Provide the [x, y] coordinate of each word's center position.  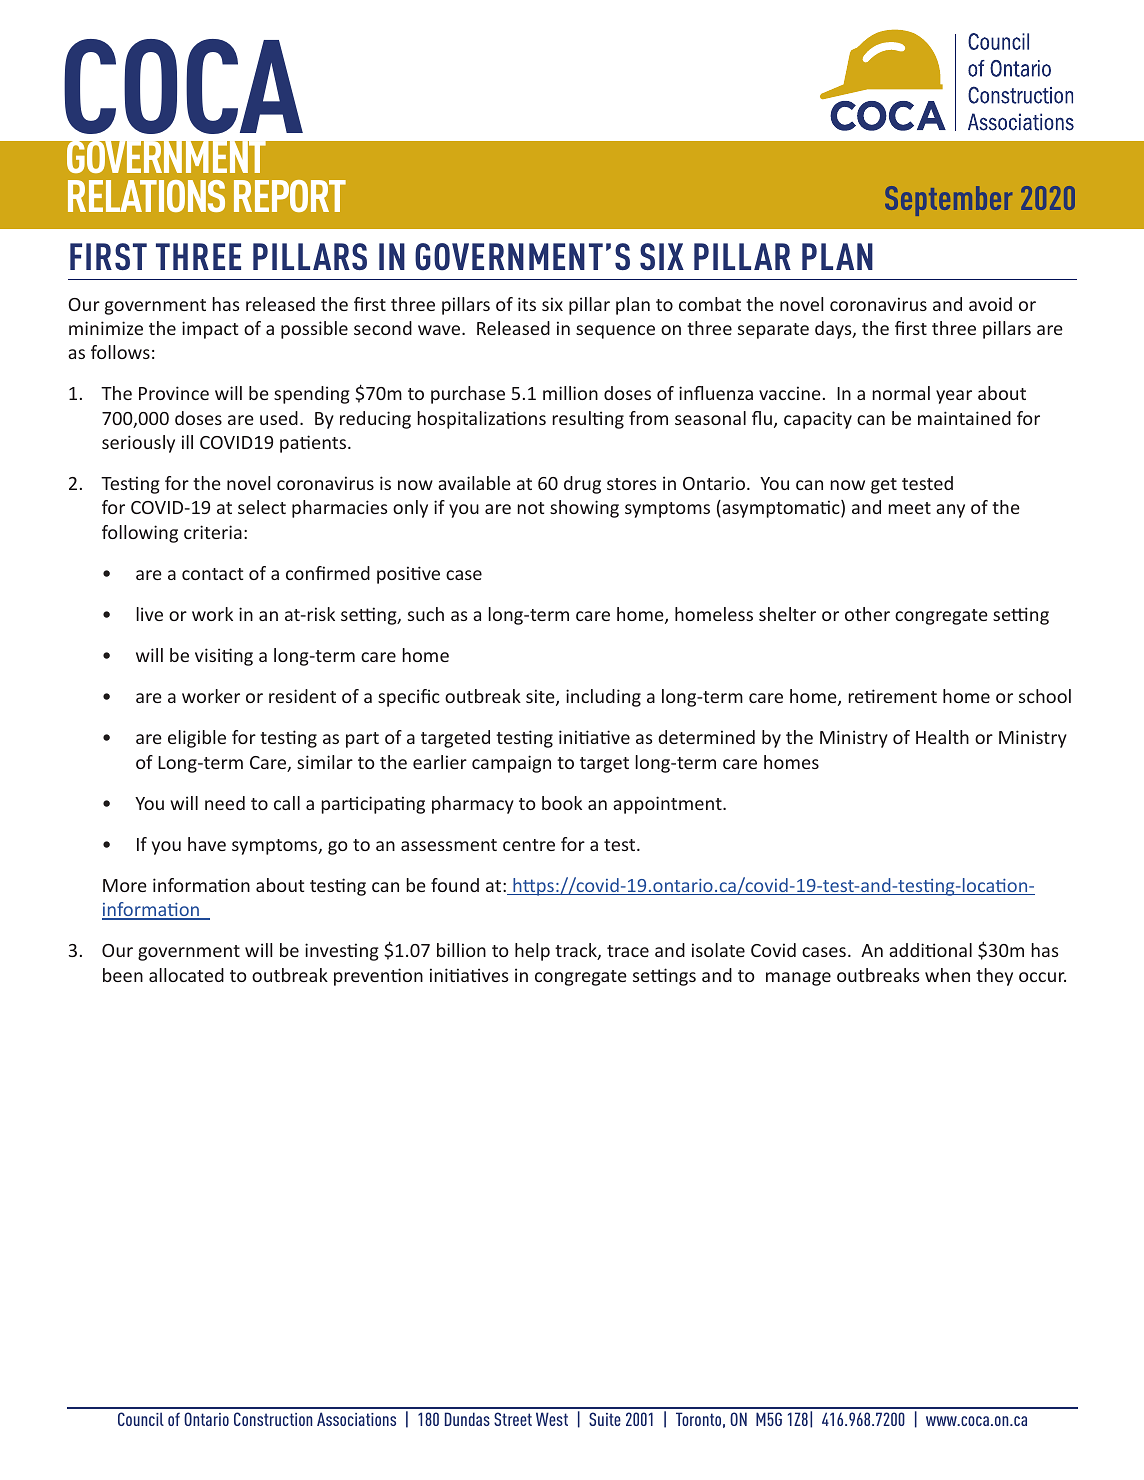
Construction [273, 1419]
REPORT [290, 196]
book [562, 803]
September [948, 201]
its [527, 304]
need [225, 803]
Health [942, 737]
